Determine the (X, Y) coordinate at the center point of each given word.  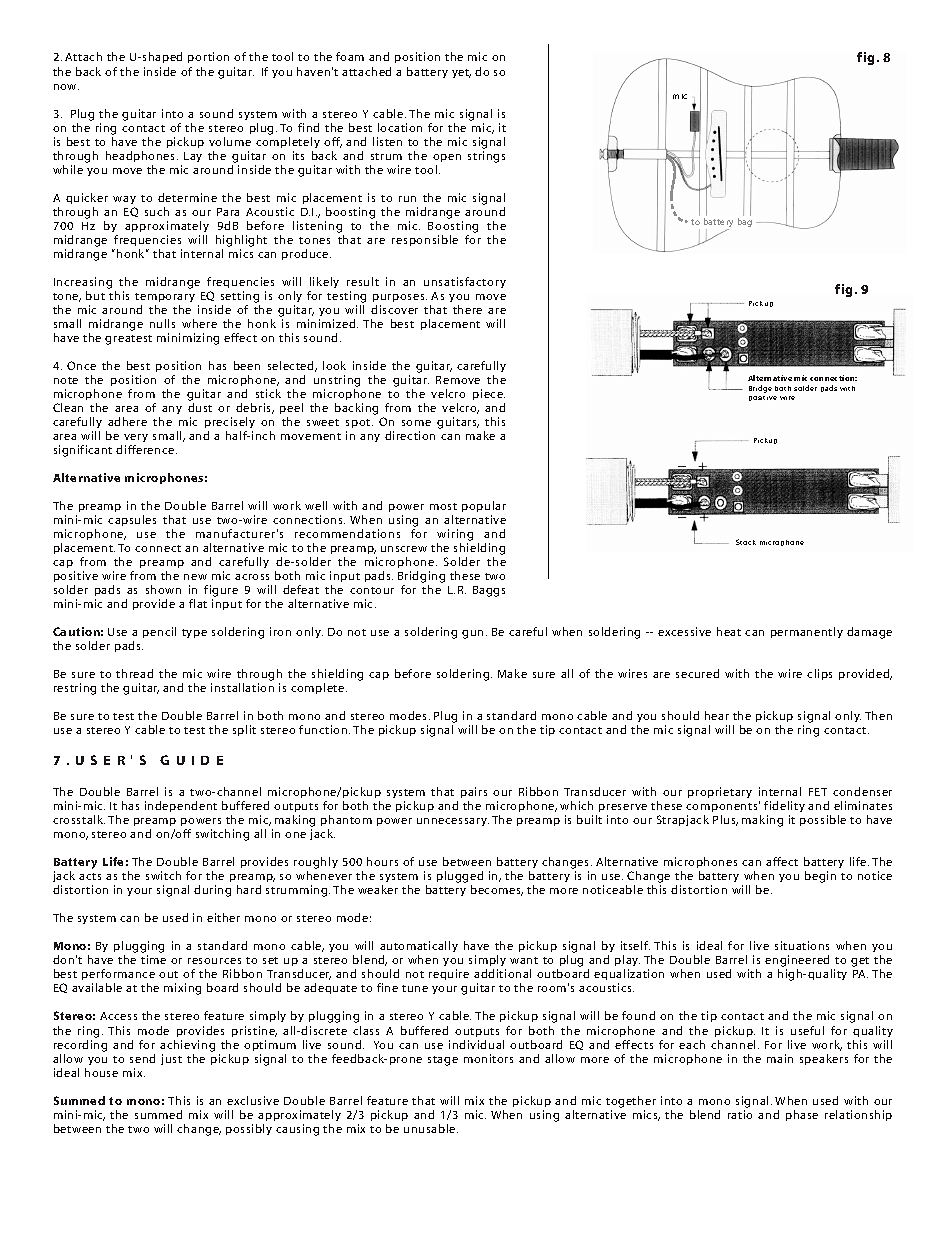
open (447, 158)
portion (208, 57)
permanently (807, 632)
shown (163, 589)
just (171, 1059)
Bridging (421, 577)
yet (461, 73)
